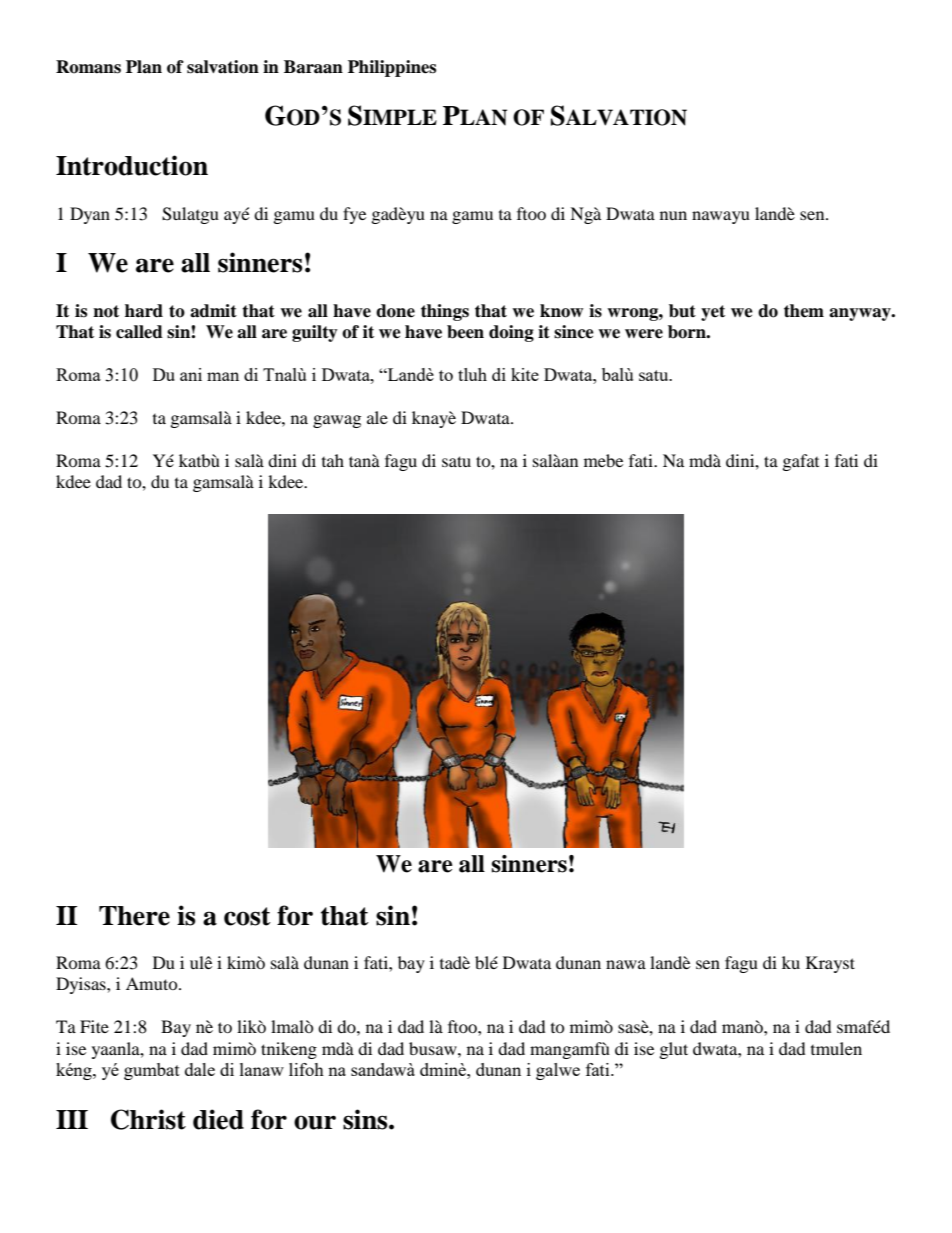  Describe the element at coordinates (673, 215) in the screenshot. I see `nun` at that location.
